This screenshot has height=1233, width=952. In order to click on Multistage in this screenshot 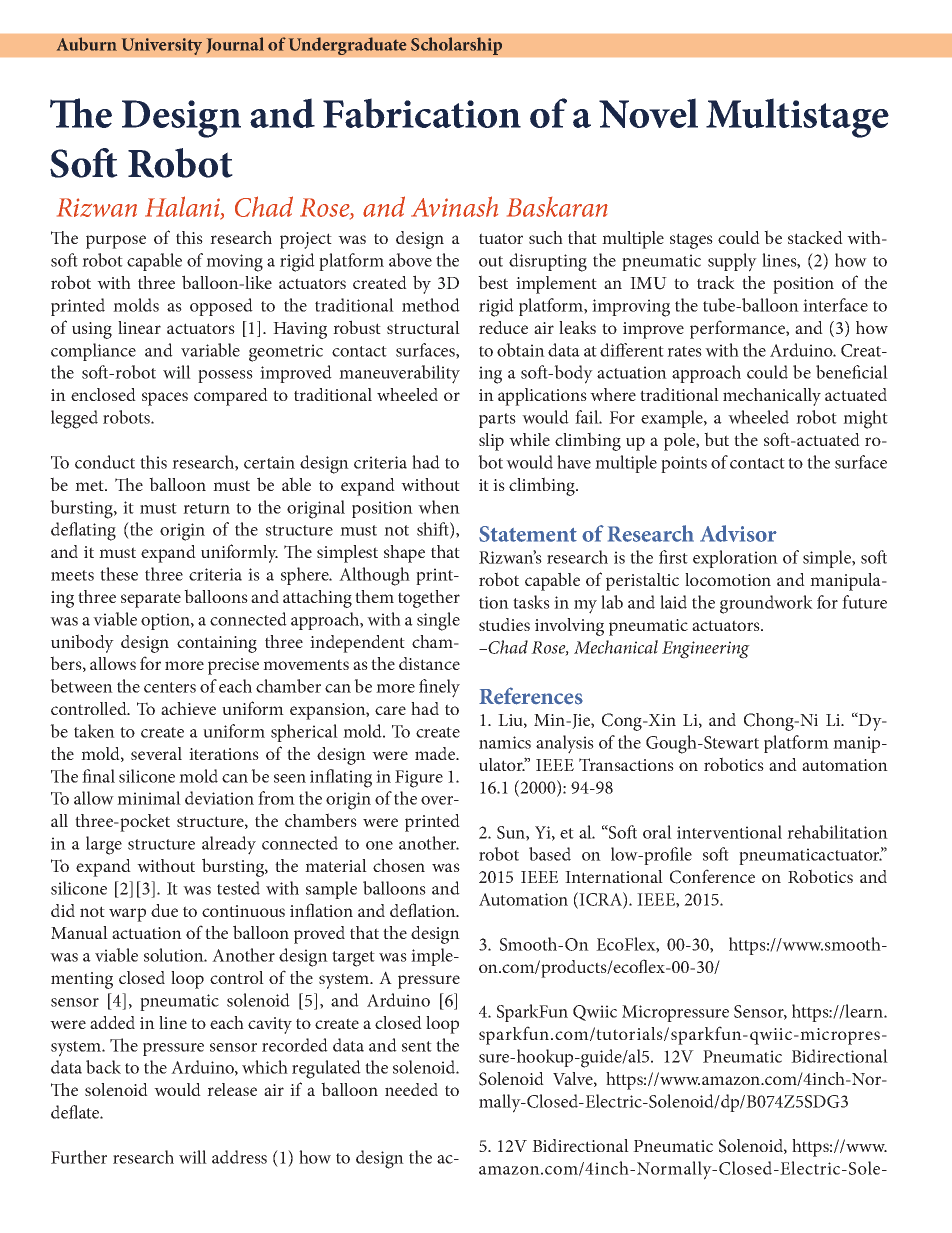, I will do `click(797, 118)`.
